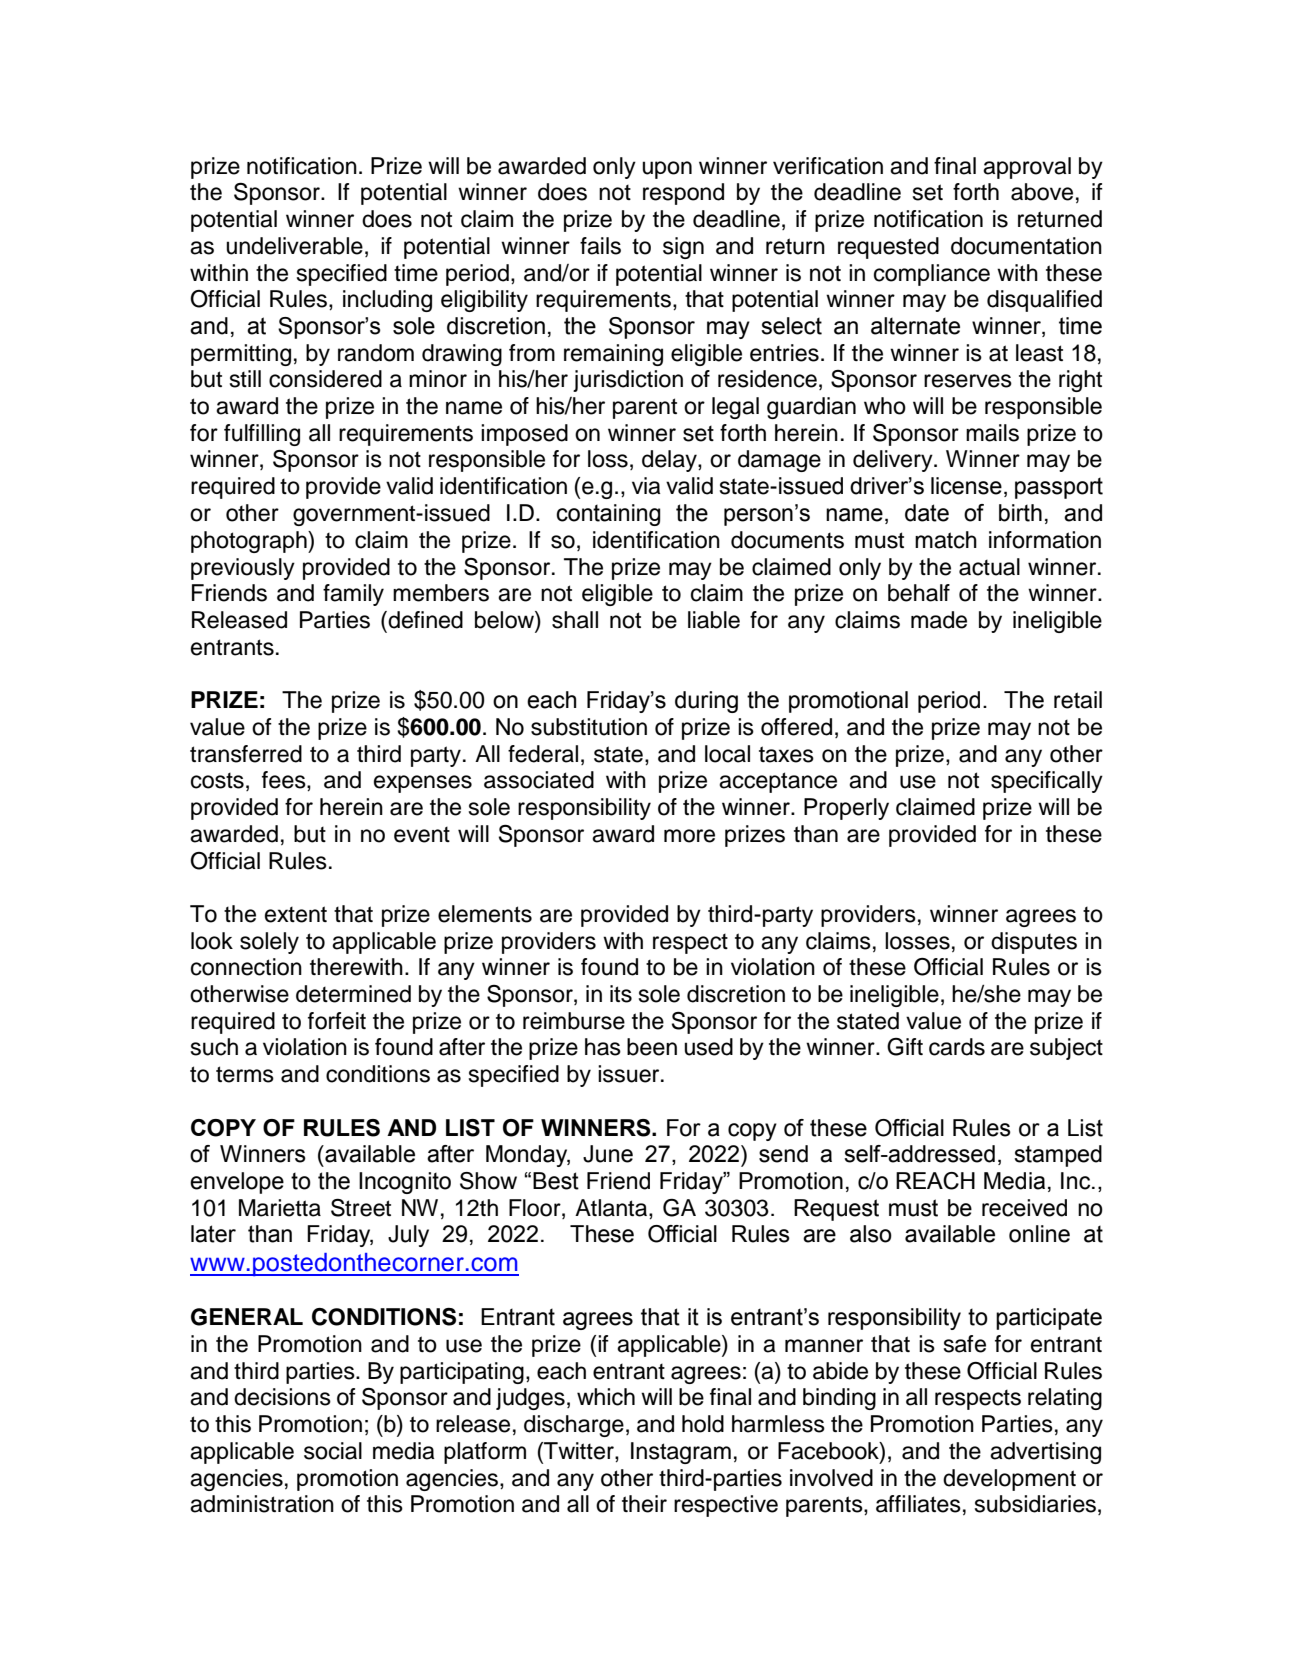  I want to click on including, so click(387, 301).
